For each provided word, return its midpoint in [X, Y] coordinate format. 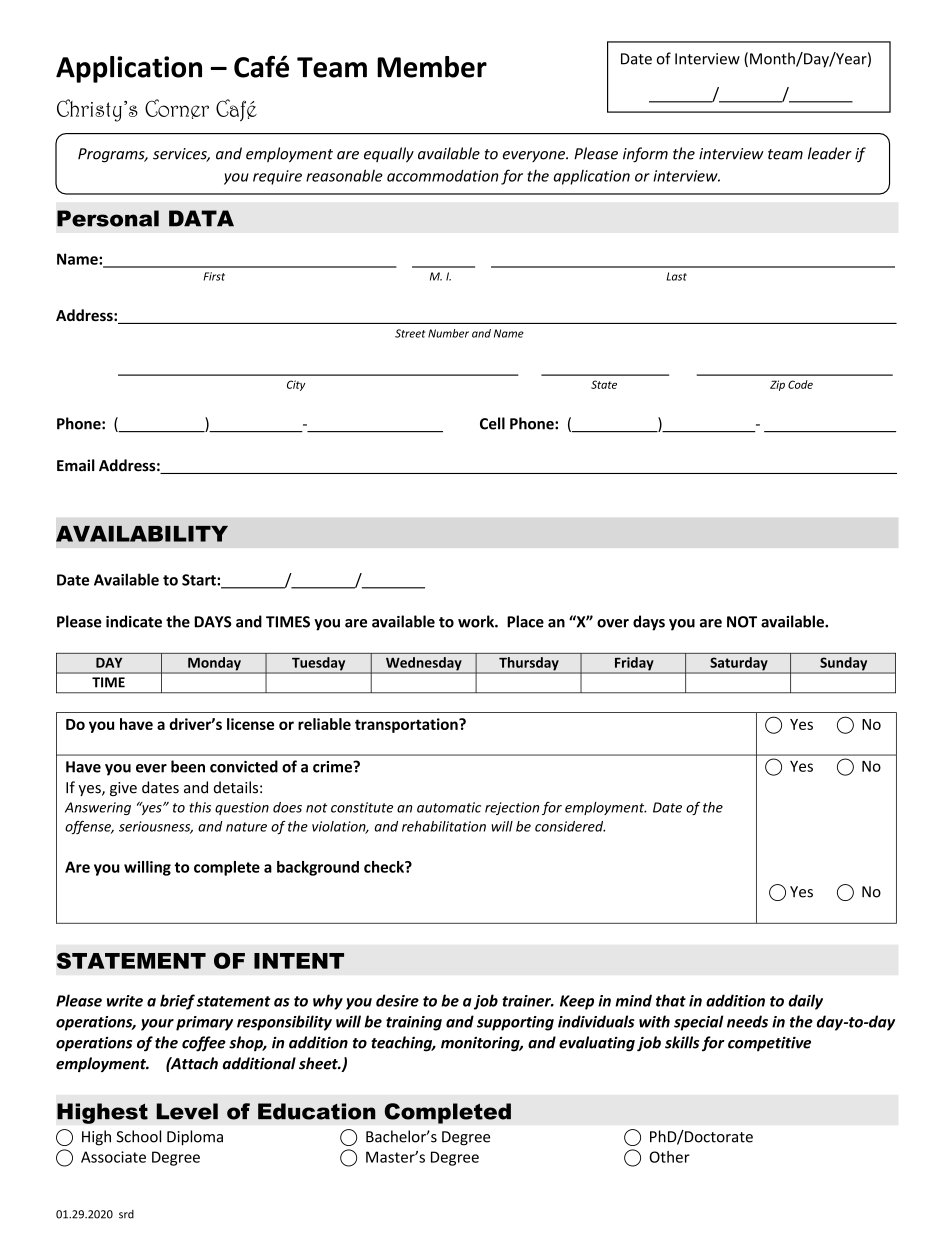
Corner [177, 109]
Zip [777, 385]
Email [76, 465]
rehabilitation [444, 826]
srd [126, 1214]
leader [830, 153]
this [200, 807]
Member [432, 67]
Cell [492, 423]
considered [570, 826]
